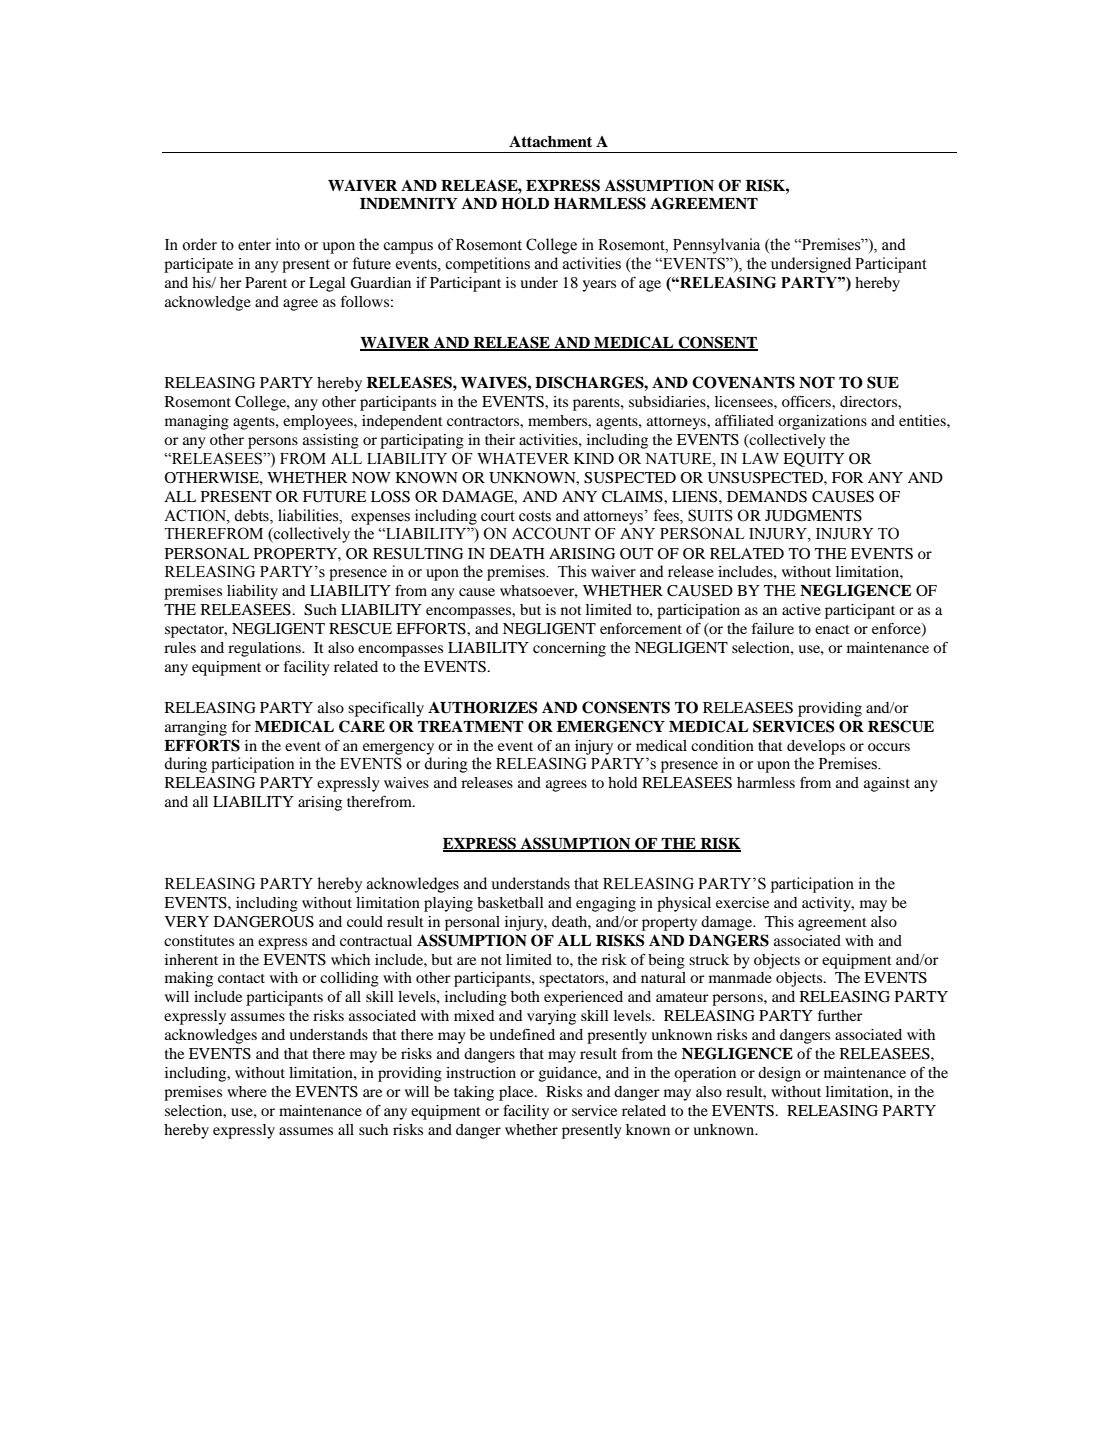 The image size is (1118, 1447). Describe the element at coordinates (832, 629) in the screenshot. I see `enact` at that location.
